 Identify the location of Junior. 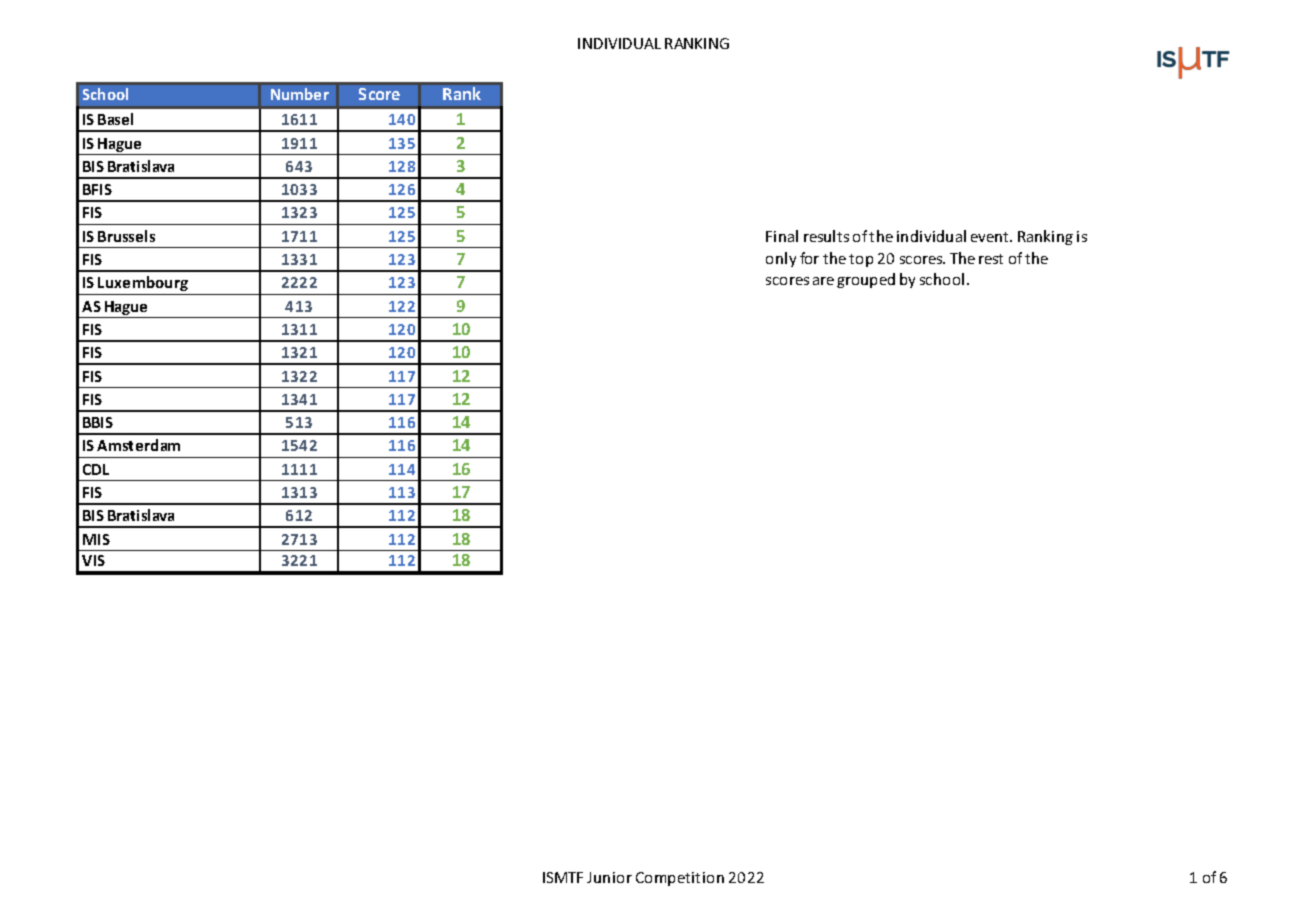
(609, 877).
